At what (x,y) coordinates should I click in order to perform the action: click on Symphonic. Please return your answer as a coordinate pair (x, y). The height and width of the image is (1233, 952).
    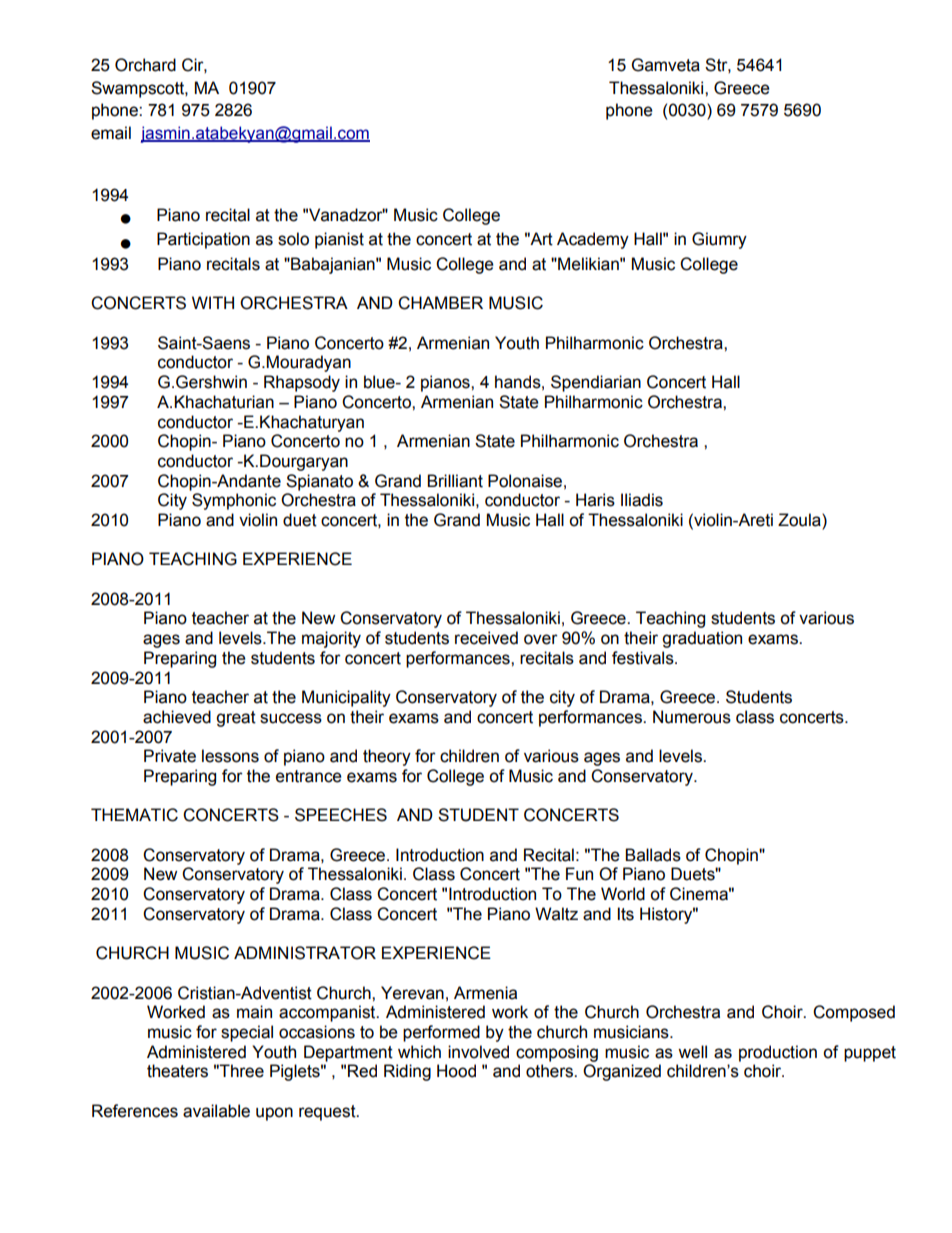
    Looking at the image, I should click on (234, 501).
